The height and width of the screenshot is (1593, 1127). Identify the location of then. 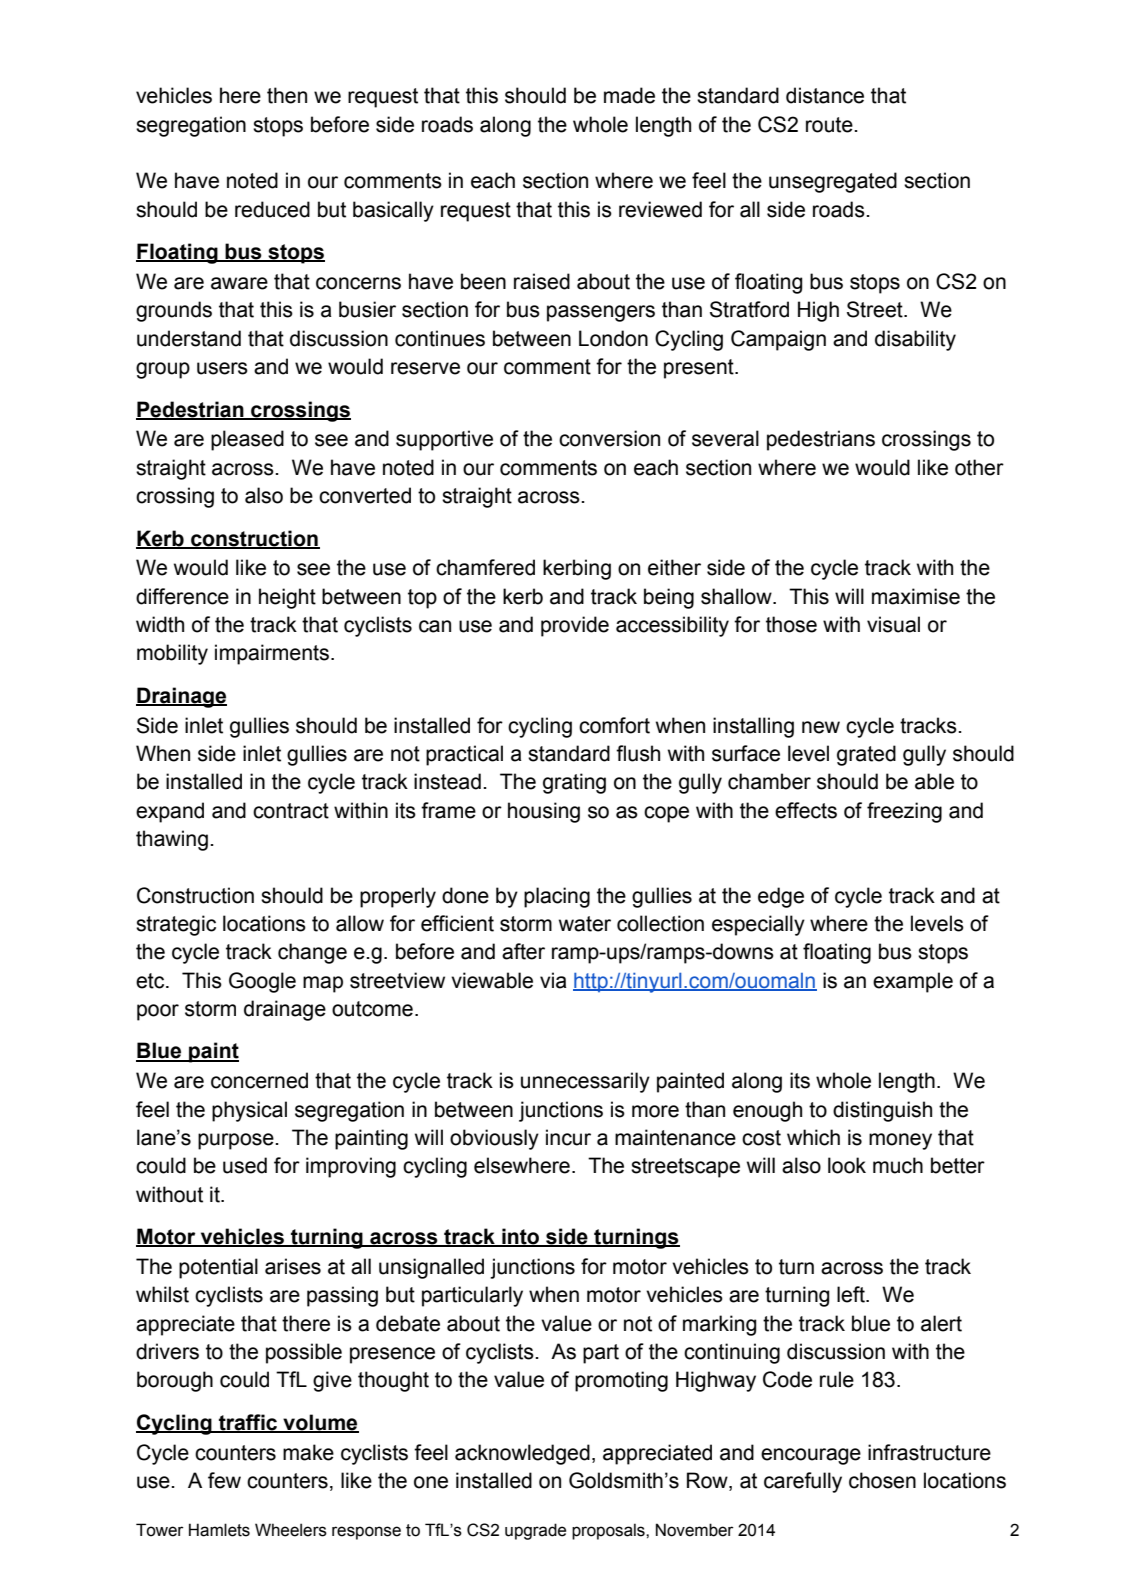
(287, 95).
